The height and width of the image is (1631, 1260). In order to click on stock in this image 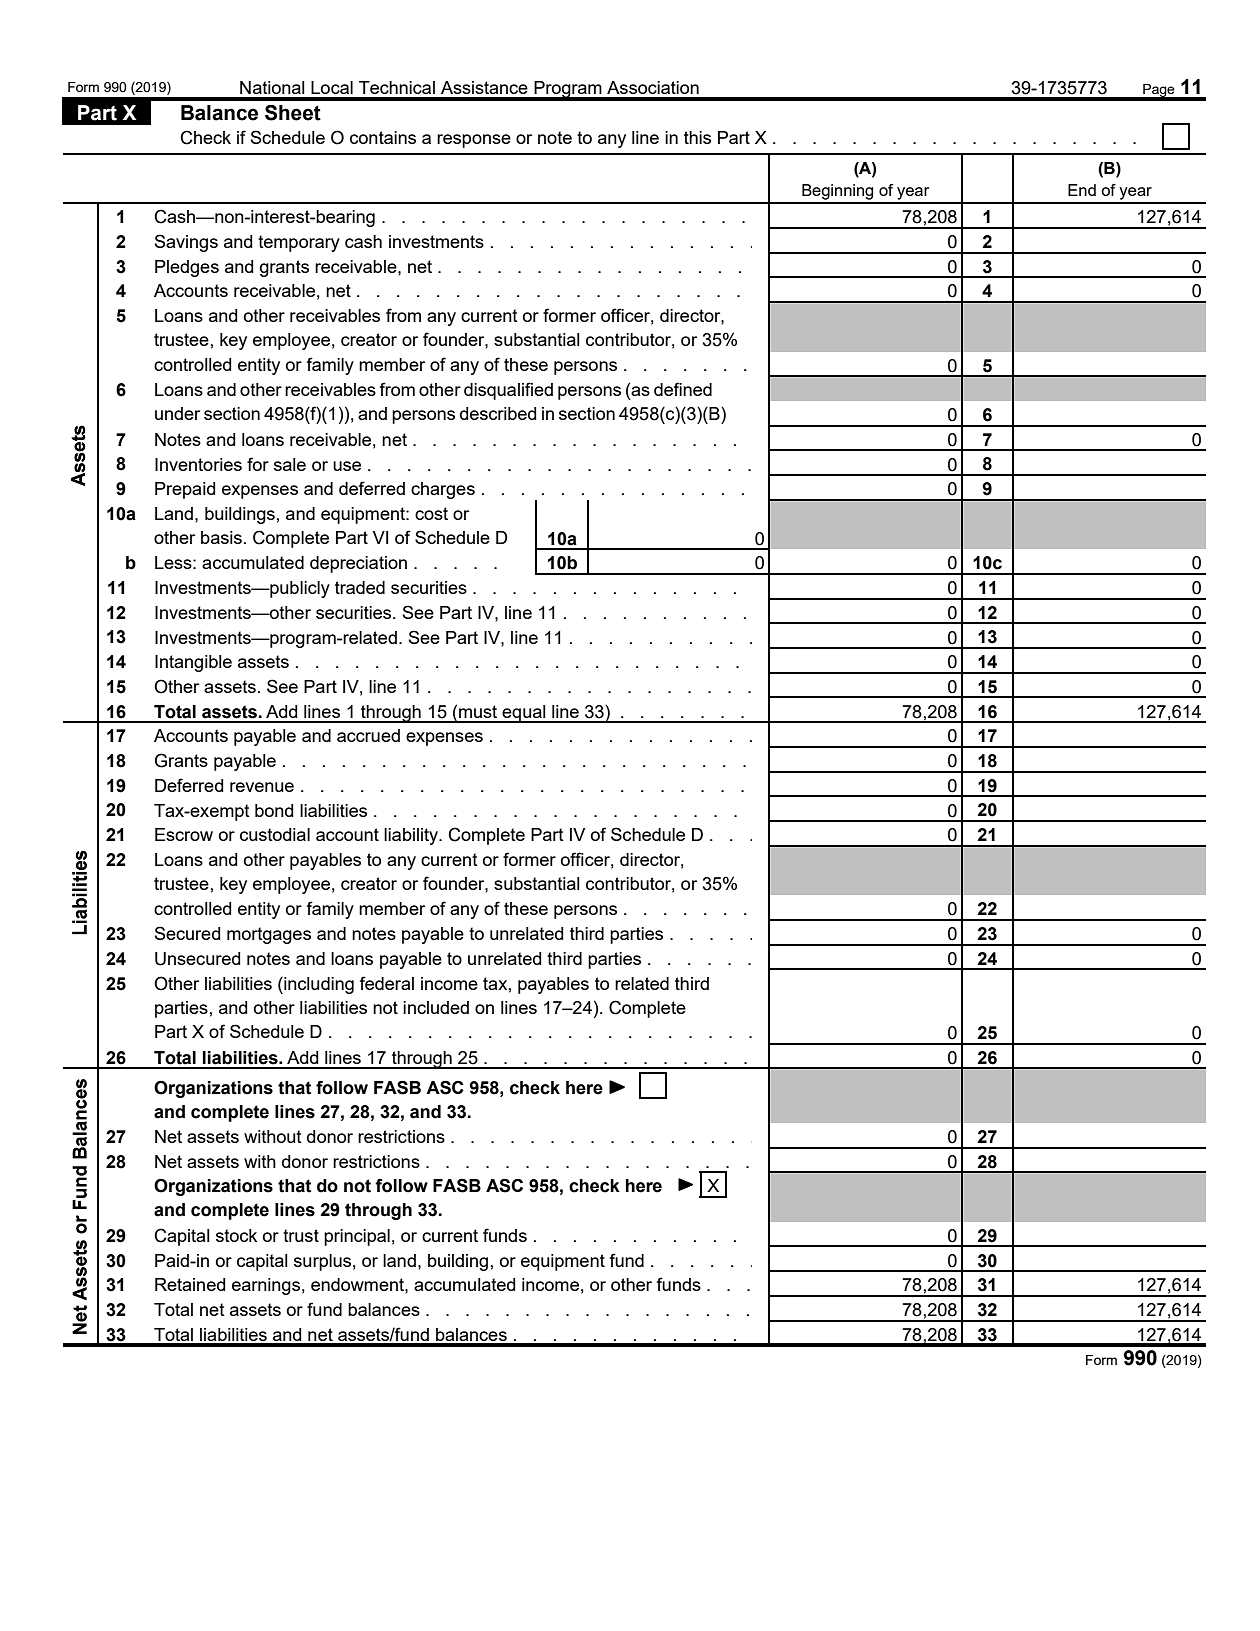, I will do `click(236, 1235)`.
